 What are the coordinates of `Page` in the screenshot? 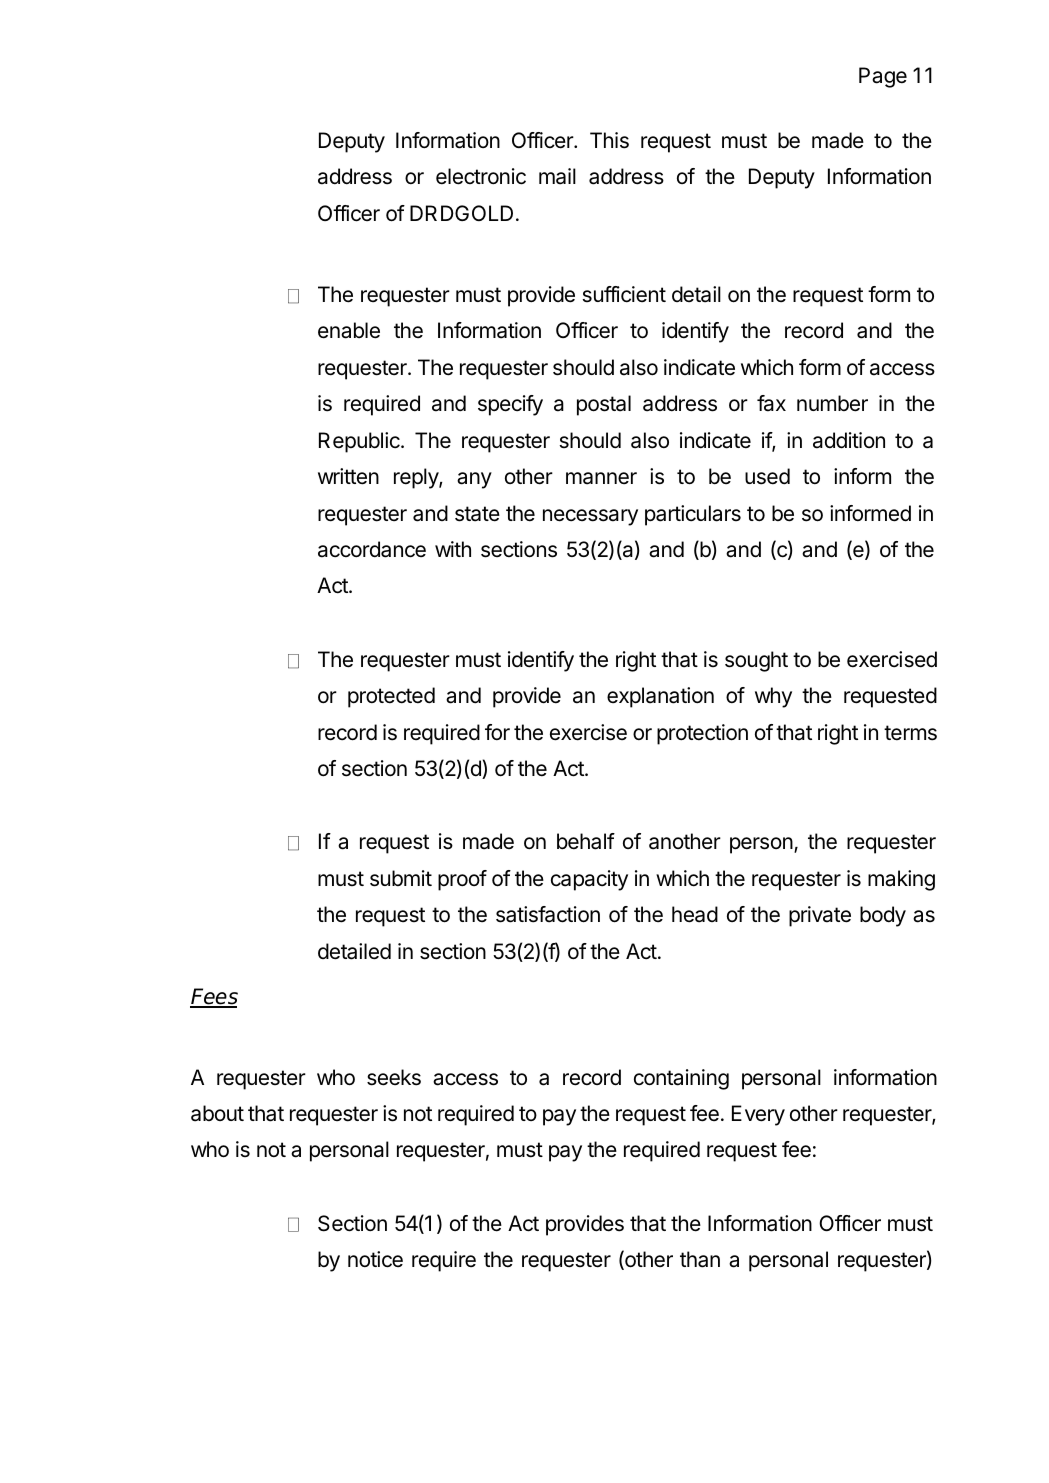 It's located at (883, 77).
